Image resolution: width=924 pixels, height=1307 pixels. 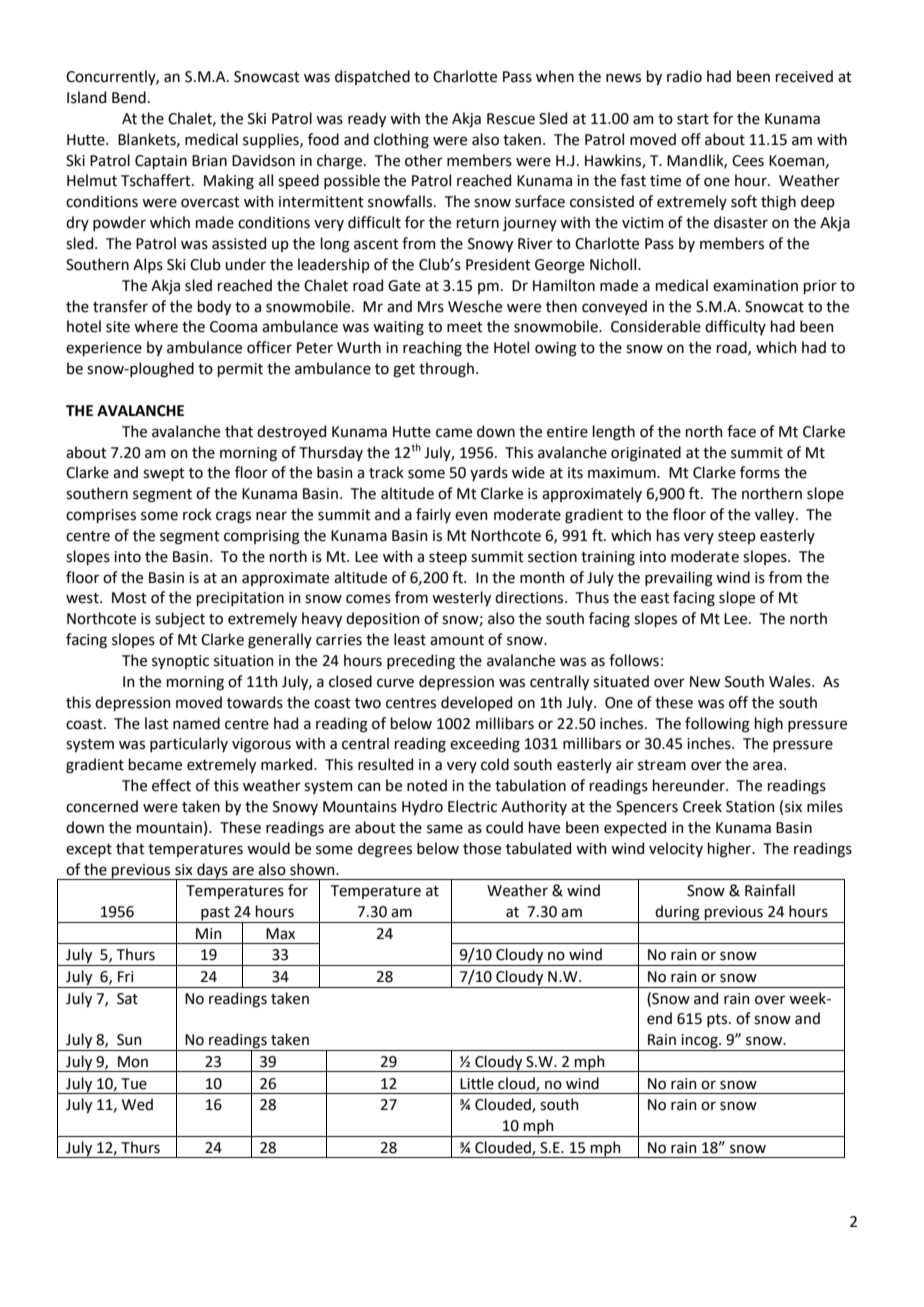 What do you see at coordinates (129, 598) in the screenshot?
I see `Most` at bounding box center [129, 598].
